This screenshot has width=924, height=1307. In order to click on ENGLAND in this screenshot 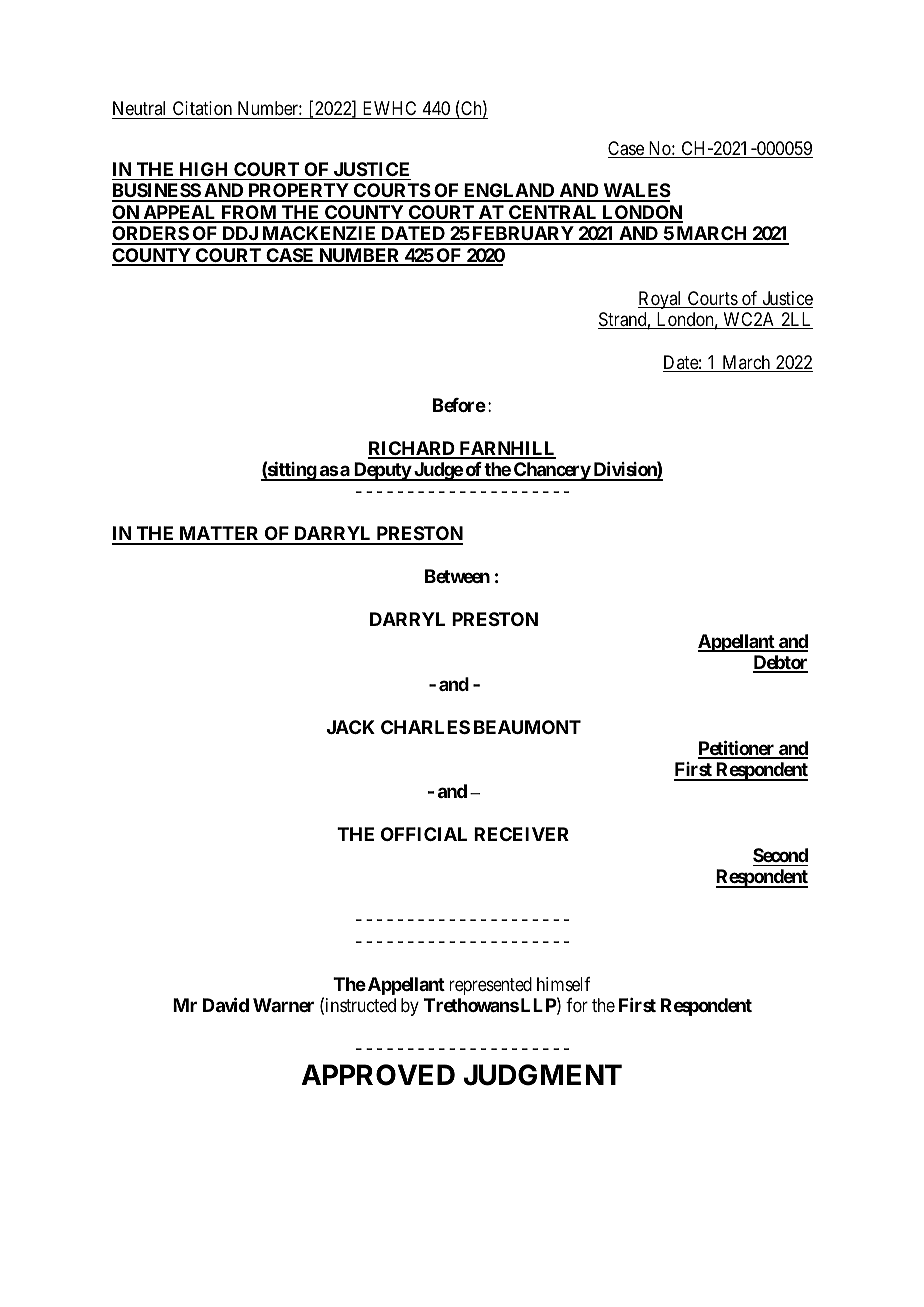, I will do `click(509, 192)`.
